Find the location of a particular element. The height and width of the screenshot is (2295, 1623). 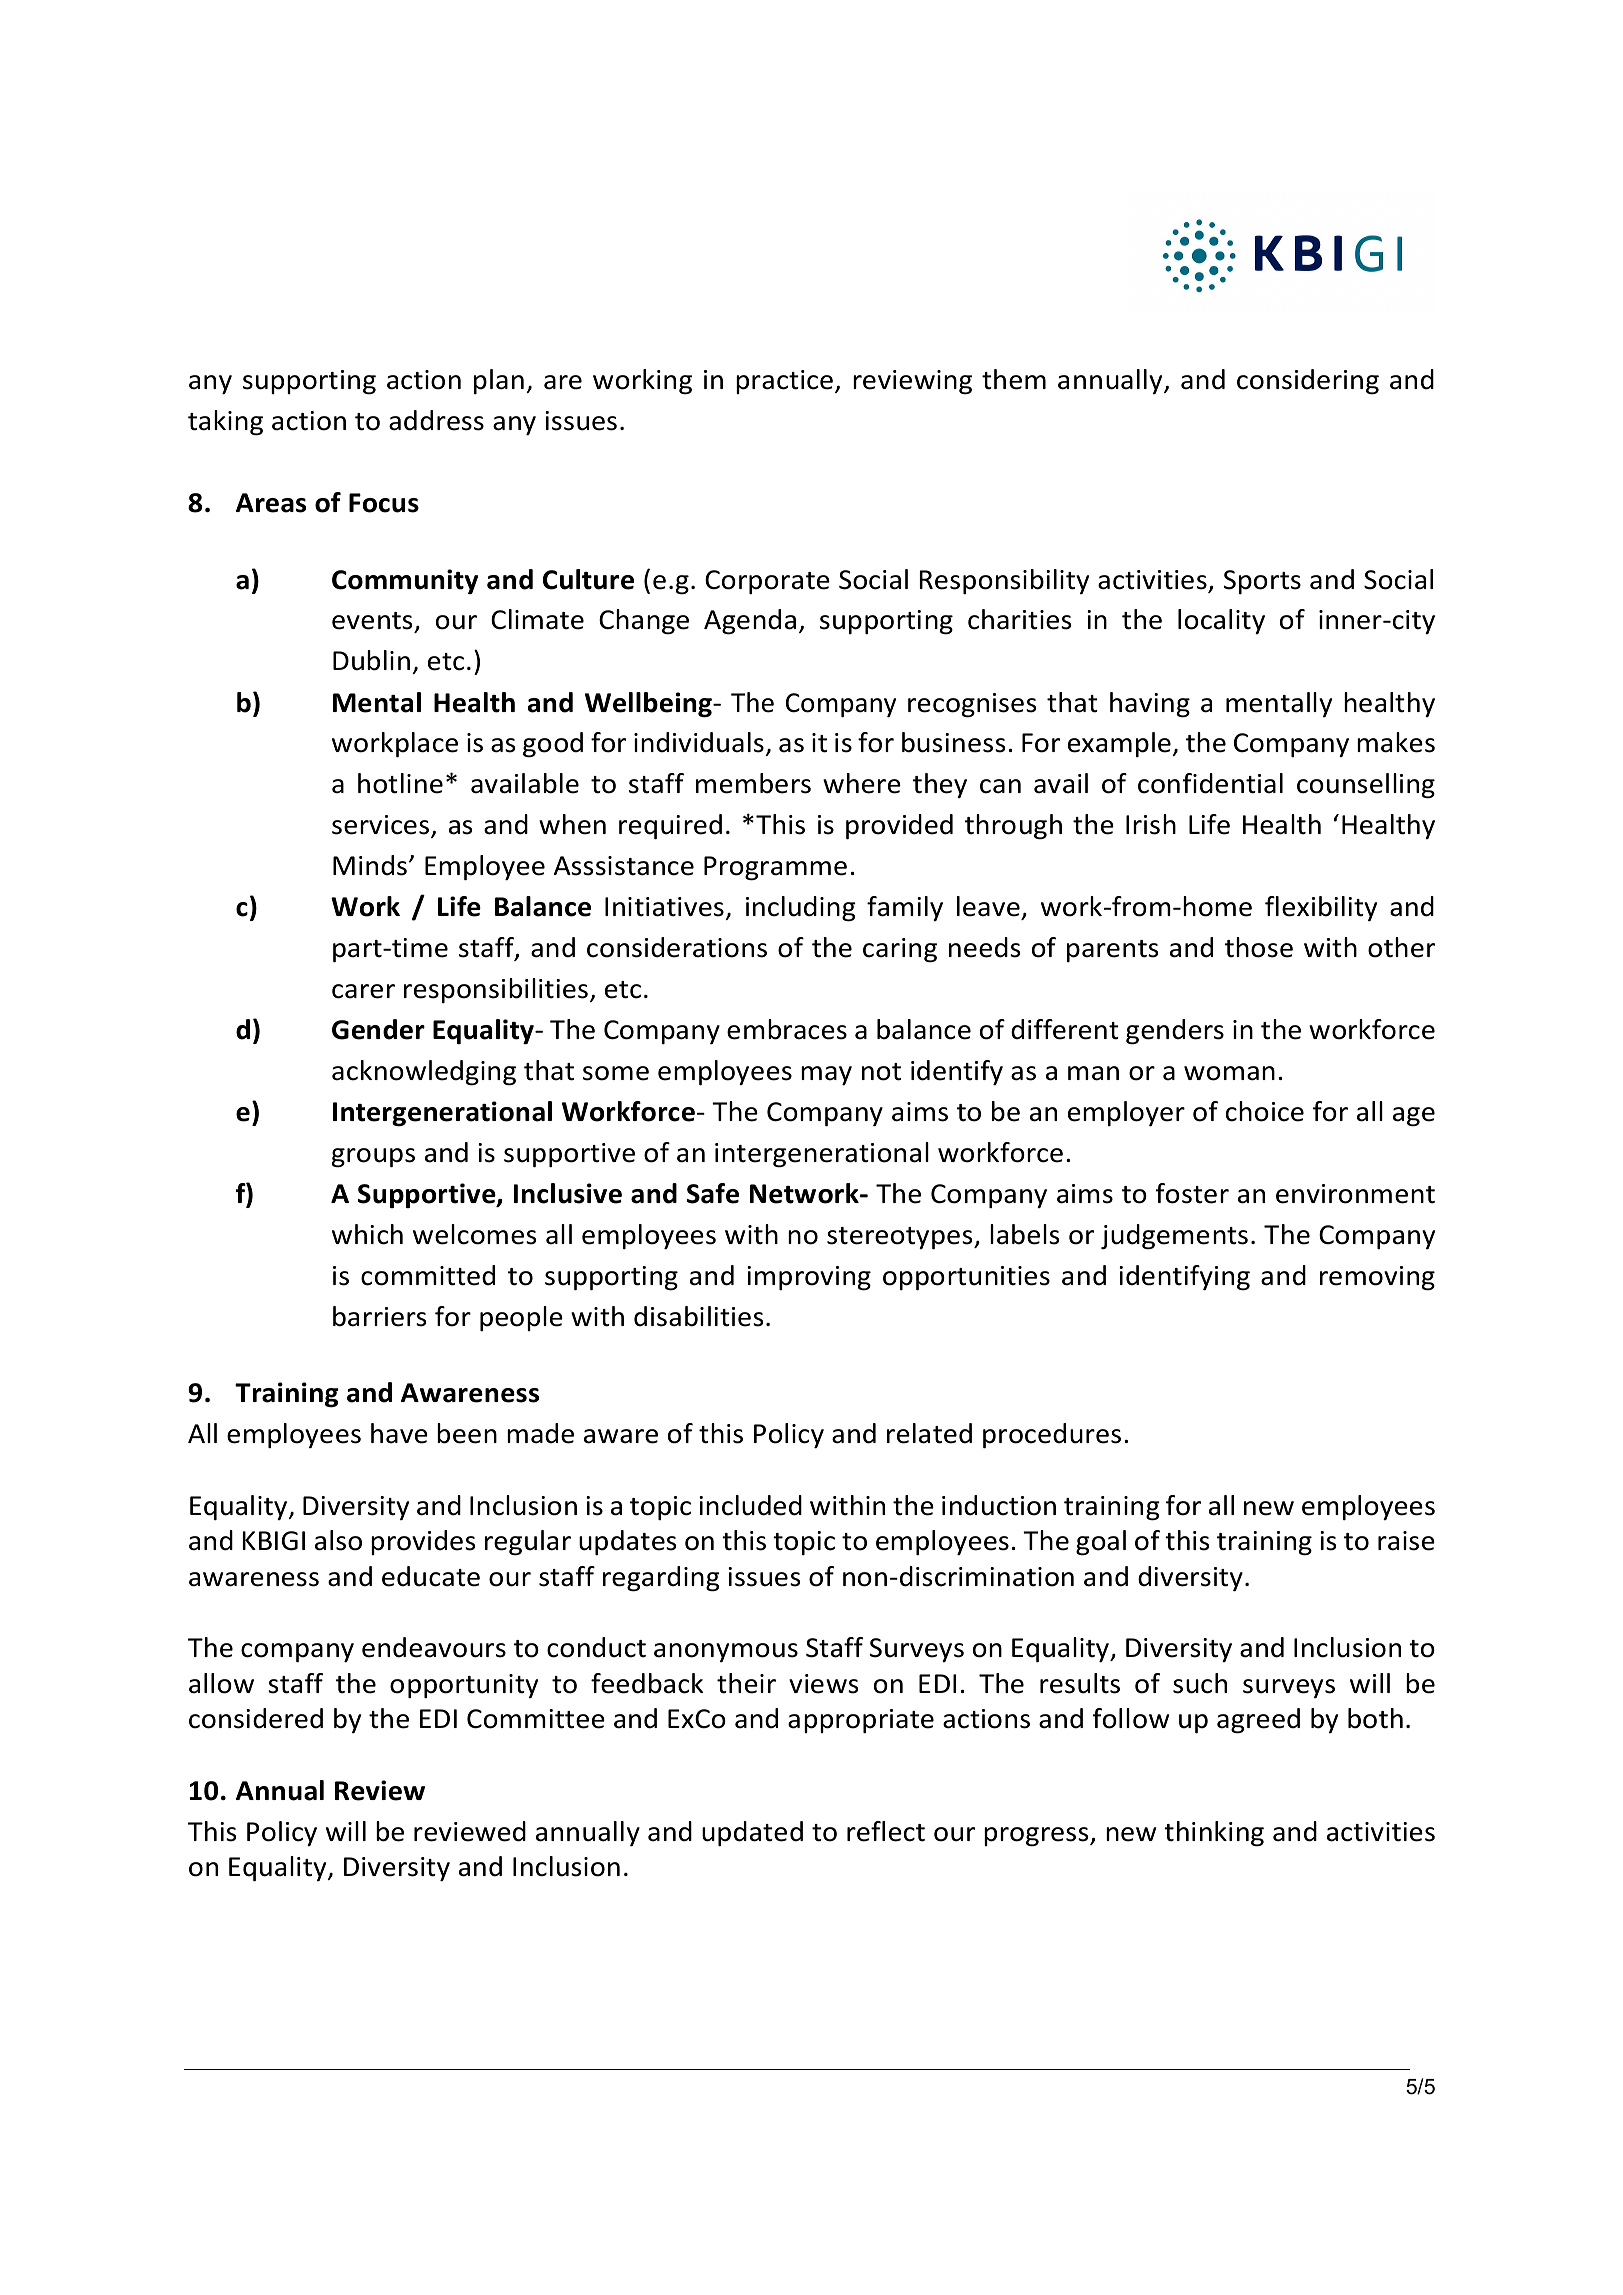

considered is located at coordinates (256, 1718).
